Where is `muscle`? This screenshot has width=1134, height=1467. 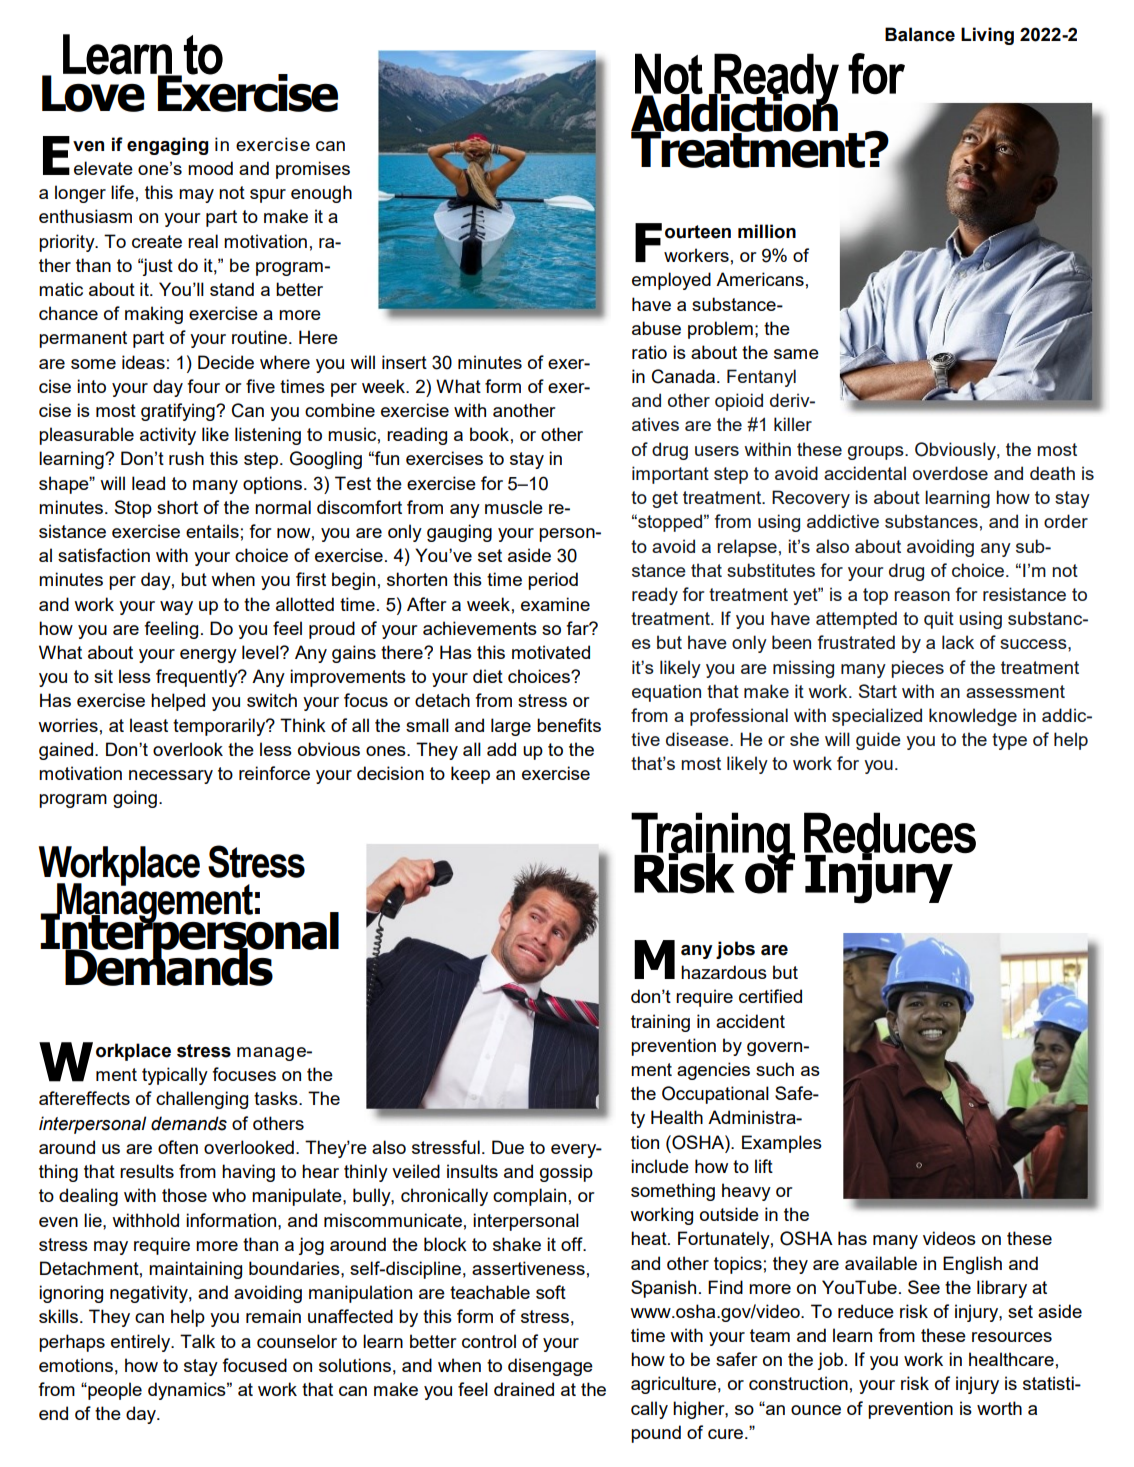 muscle is located at coordinates (514, 507).
